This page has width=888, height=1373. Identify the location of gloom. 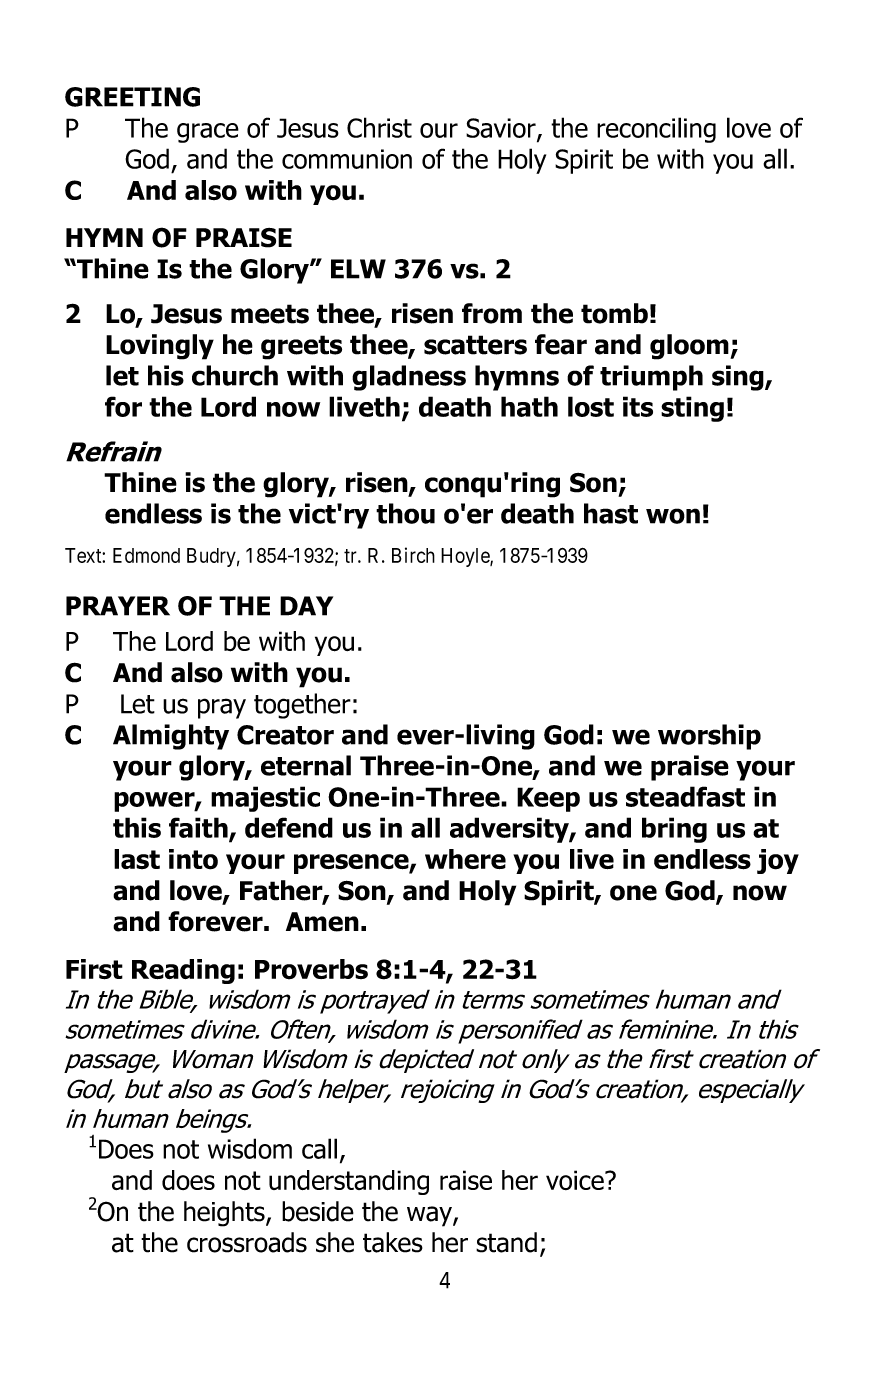
(690, 347).
